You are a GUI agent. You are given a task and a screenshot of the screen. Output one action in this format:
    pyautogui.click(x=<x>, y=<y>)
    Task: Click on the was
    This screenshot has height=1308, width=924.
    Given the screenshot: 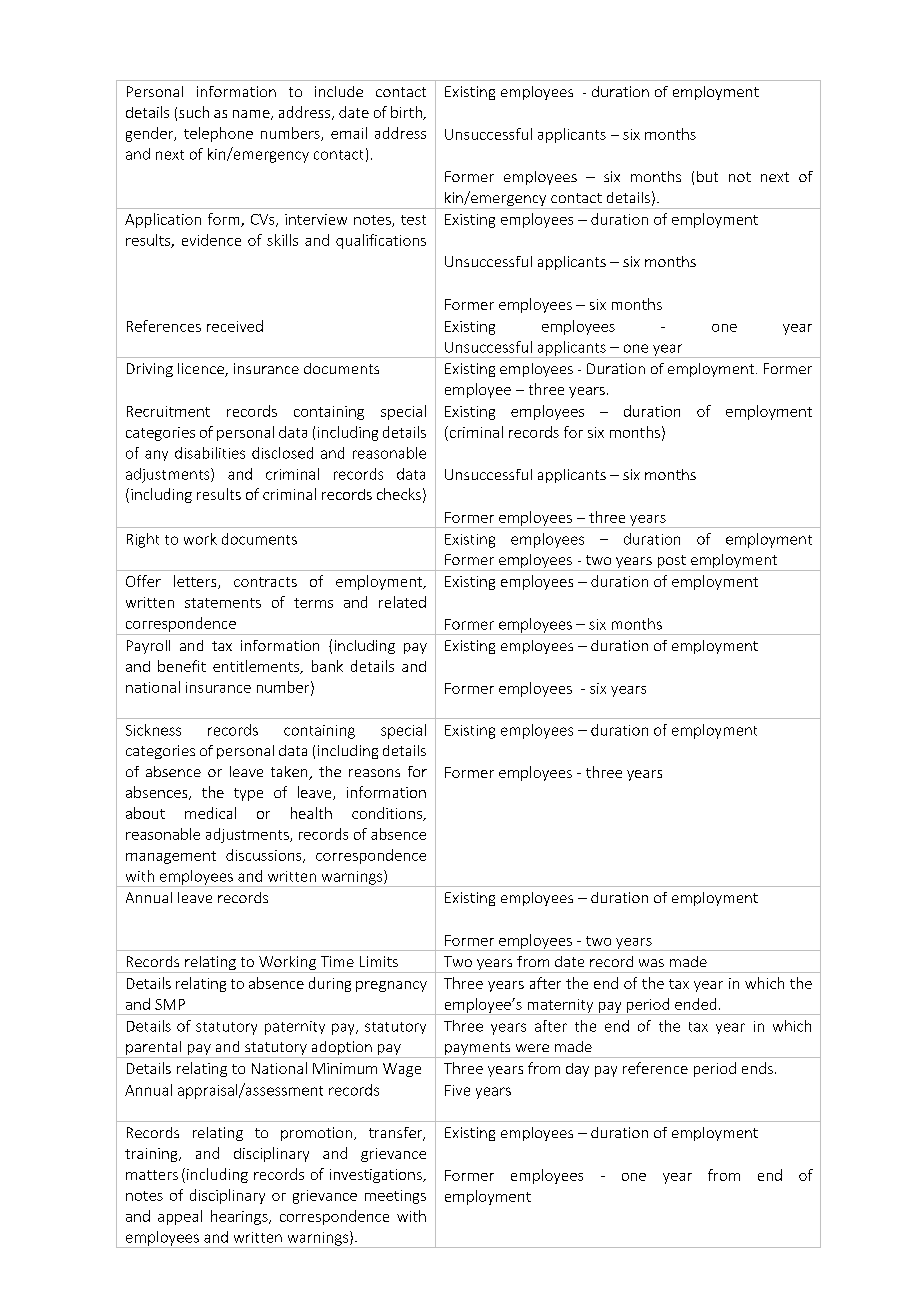 What is the action you would take?
    pyautogui.click(x=651, y=963)
